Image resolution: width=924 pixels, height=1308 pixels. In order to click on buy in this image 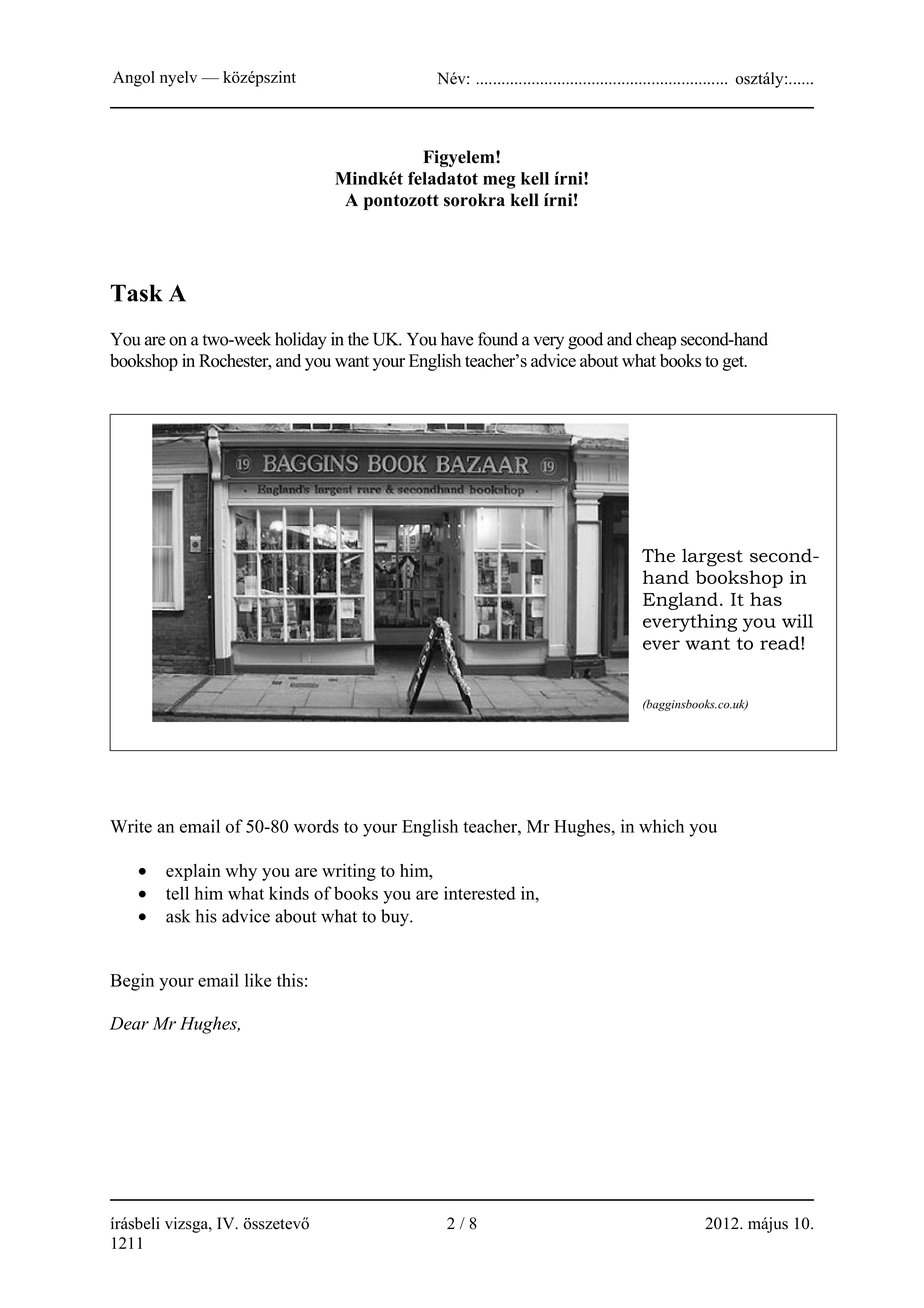, I will do `click(396, 918)`.
